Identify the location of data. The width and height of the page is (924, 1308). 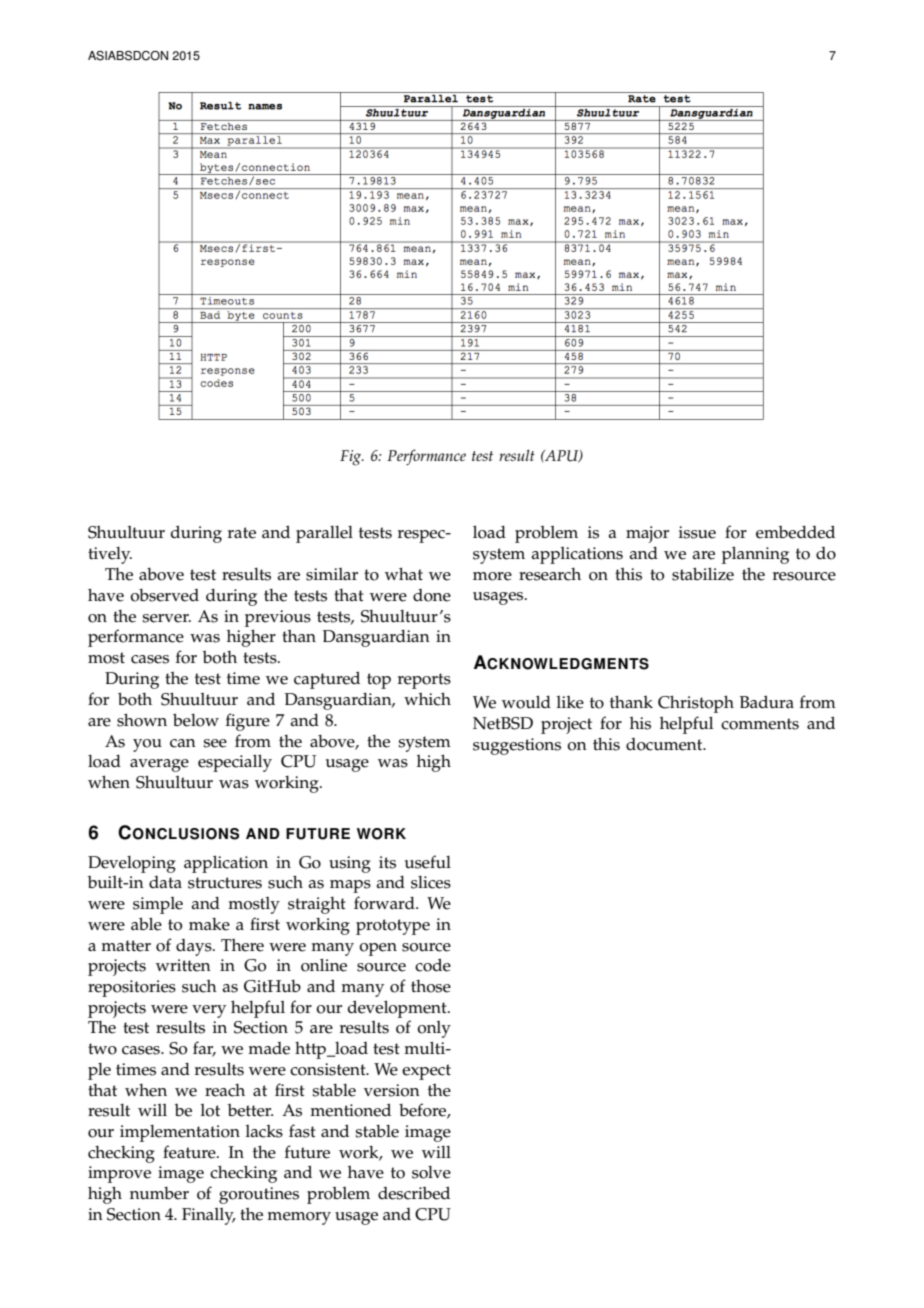
(165, 882).
